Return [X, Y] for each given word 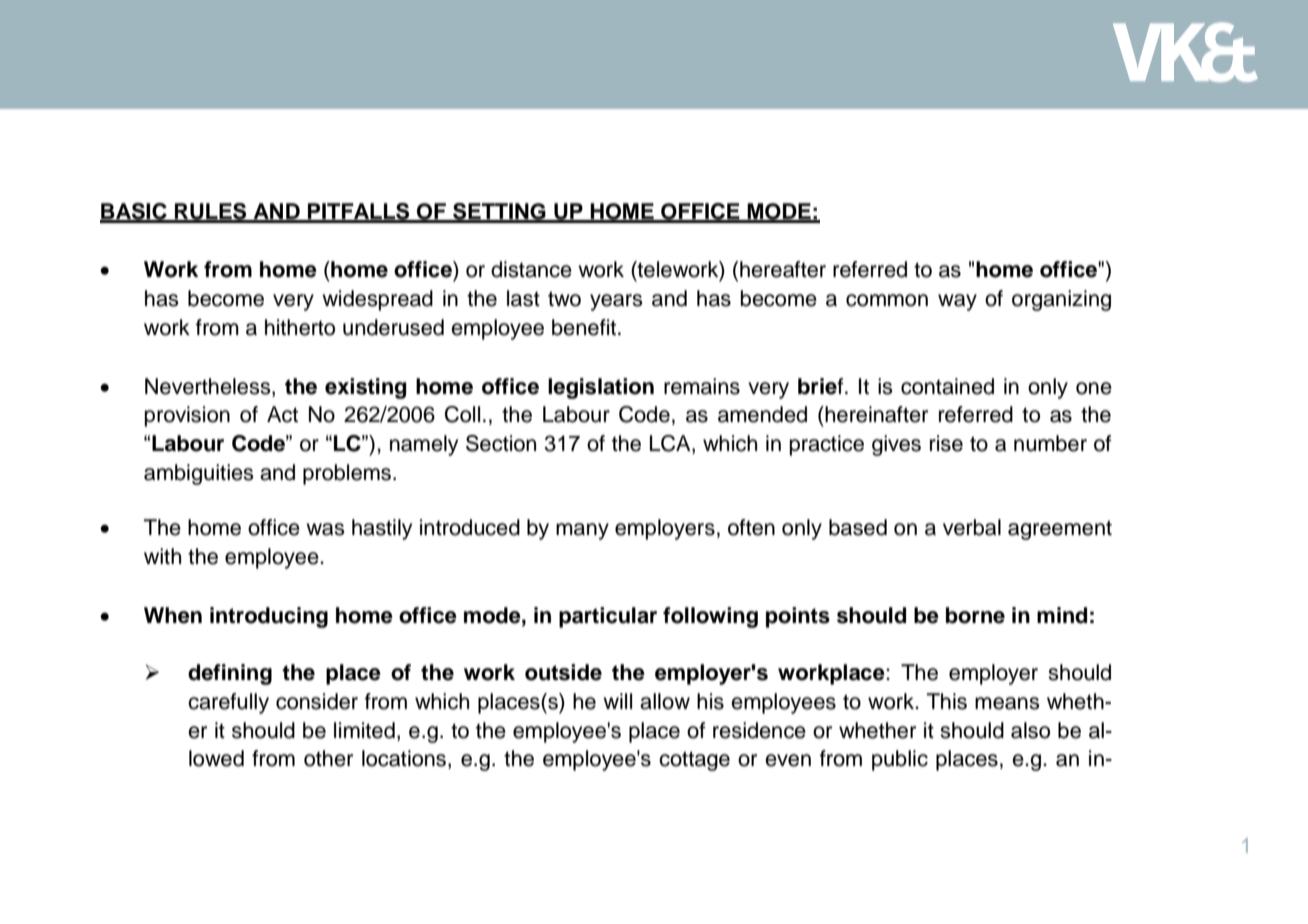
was [325, 529]
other [328, 758]
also [1030, 730]
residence [759, 730]
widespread [377, 300]
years [616, 302]
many [582, 531]
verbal [972, 527]
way [957, 302]
